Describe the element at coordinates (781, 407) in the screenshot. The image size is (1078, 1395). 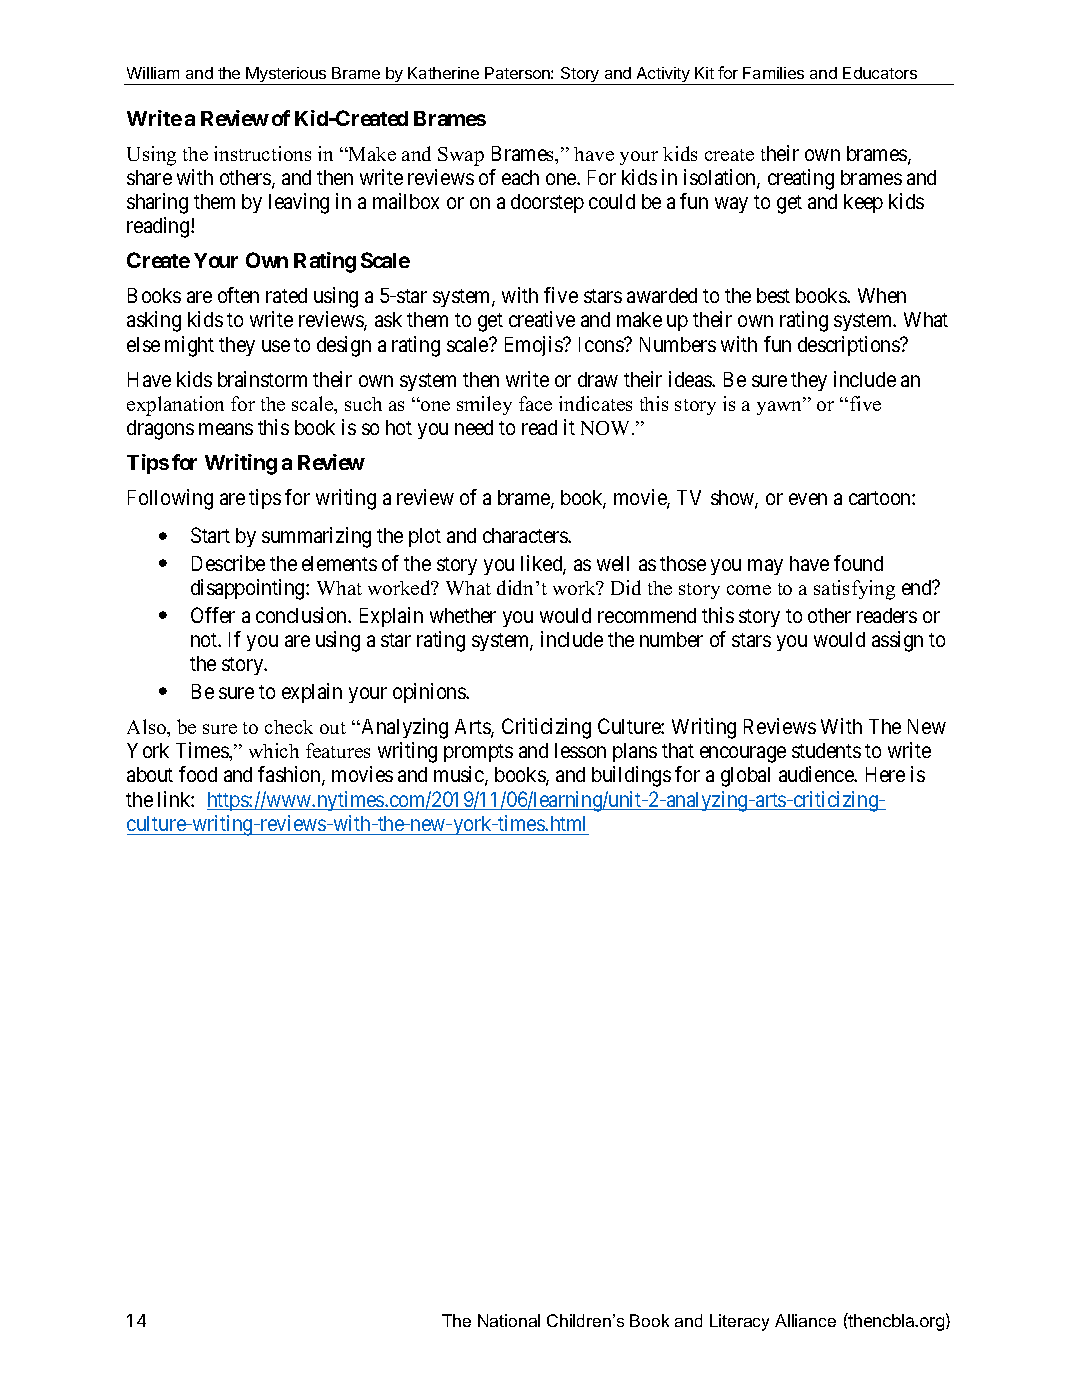
I see `yawn` at that location.
